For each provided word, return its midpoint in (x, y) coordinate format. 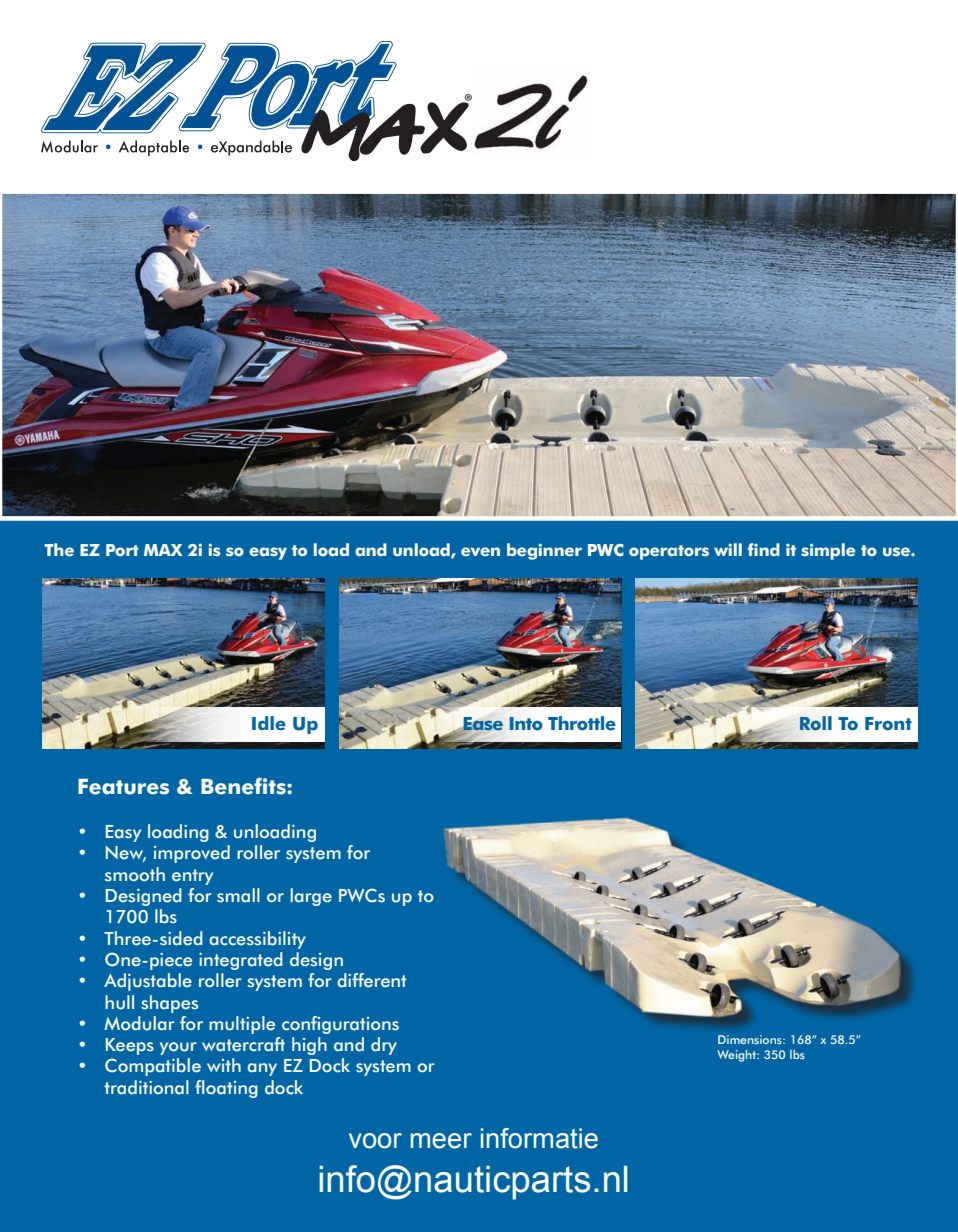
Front (888, 724)
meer (441, 1141)
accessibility (257, 940)
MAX (163, 550)
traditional (146, 1087)
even (480, 552)
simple (828, 551)
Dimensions (751, 1039)
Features (123, 787)
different (371, 980)
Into (526, 724)
